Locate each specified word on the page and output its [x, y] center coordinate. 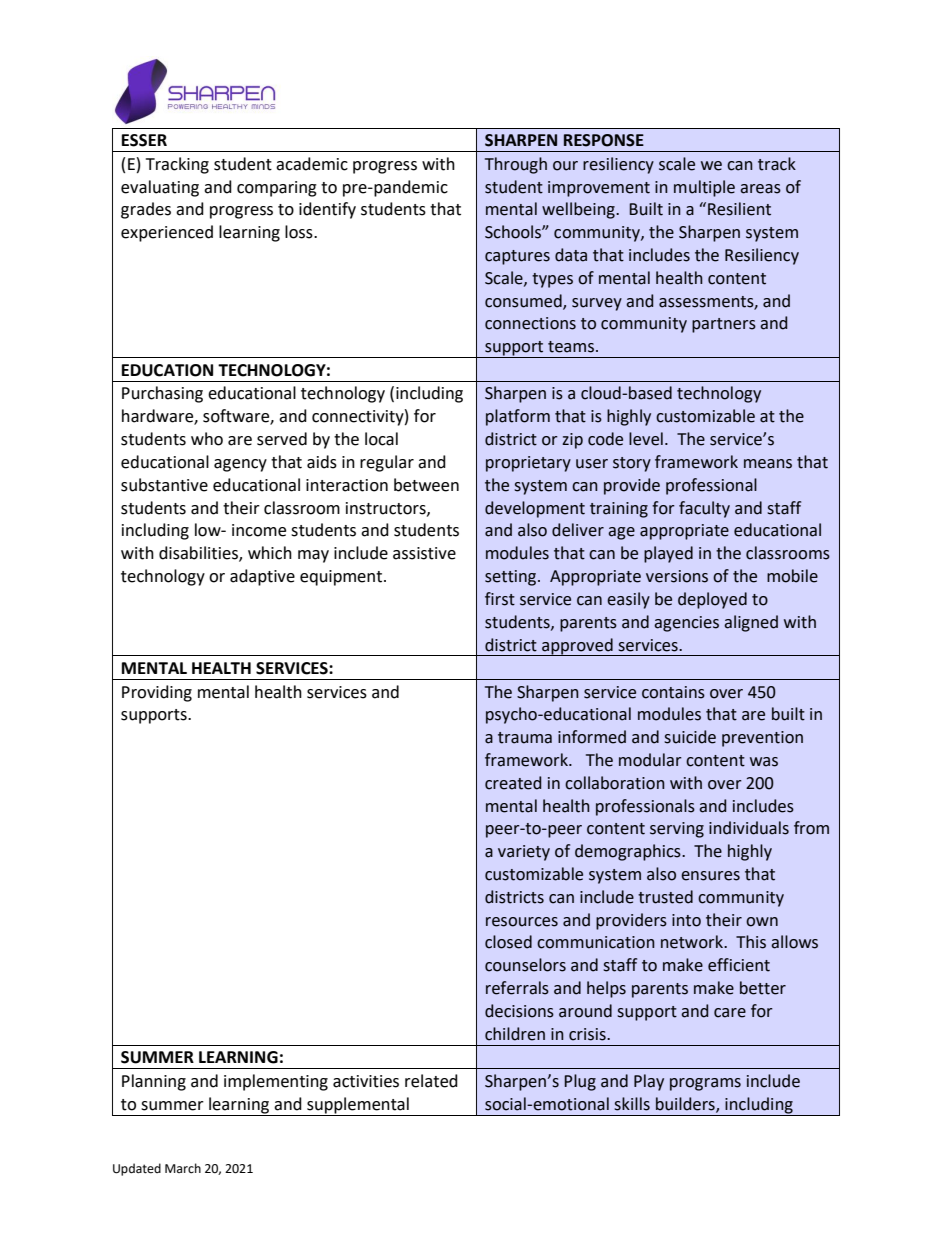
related [431, 1081]
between [426, 485]
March [183, 1168]
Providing [157, 693]
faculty [704, 509]
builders [686, 1105]
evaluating [160, 188]
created [513, 783]
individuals [749, 828]
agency [240, 465]
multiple [704, 188]
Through [516, 165]
